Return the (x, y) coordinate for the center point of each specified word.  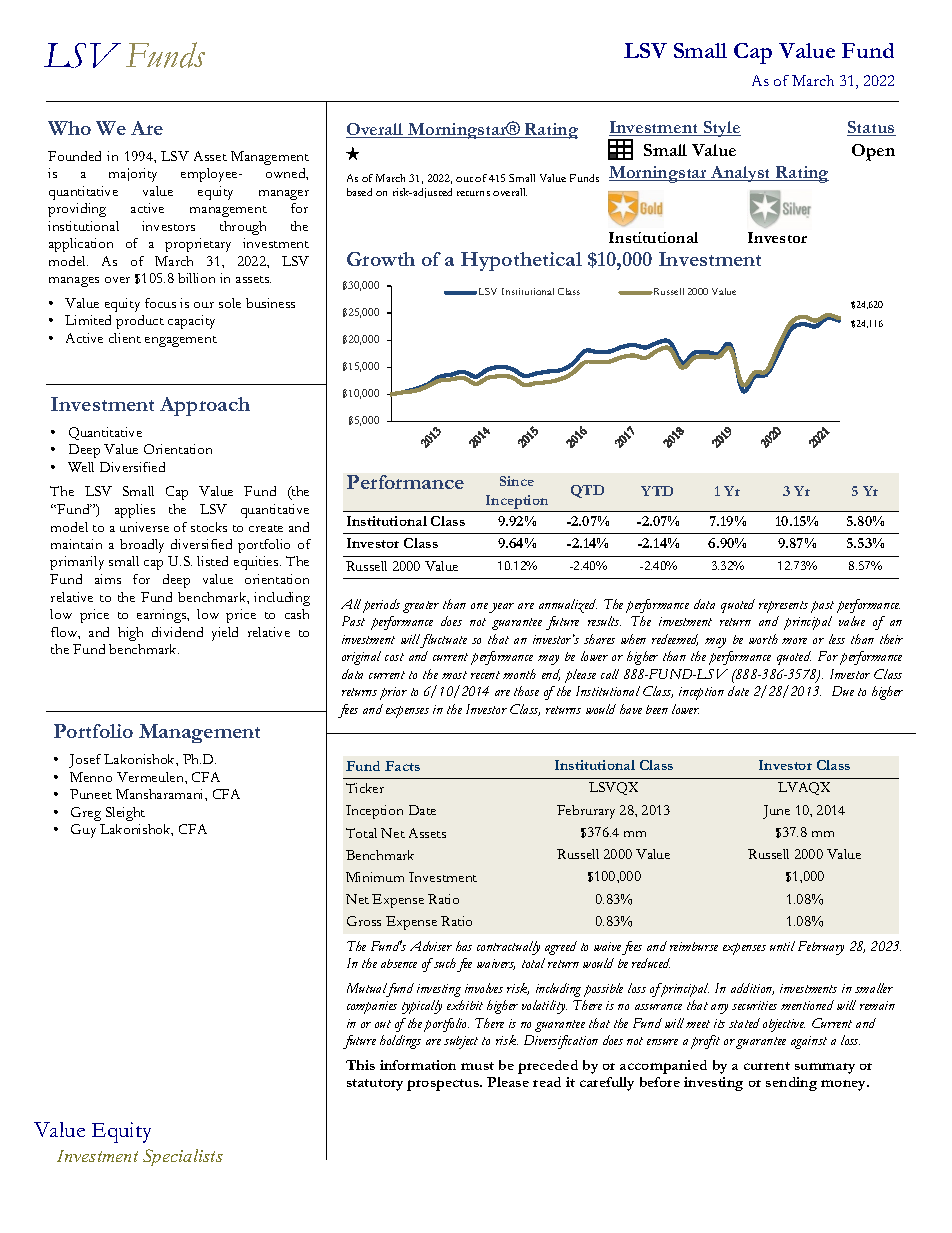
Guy (83, 831)
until (782, 946)
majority (133, 175)
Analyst (741, 174)
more (794, 641)
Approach (205, 406)
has (464, 946)
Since (517, 481)
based (359, 192)
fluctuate (443, 641)
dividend (177, 632)
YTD (657, 491)
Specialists (183, 1157)
